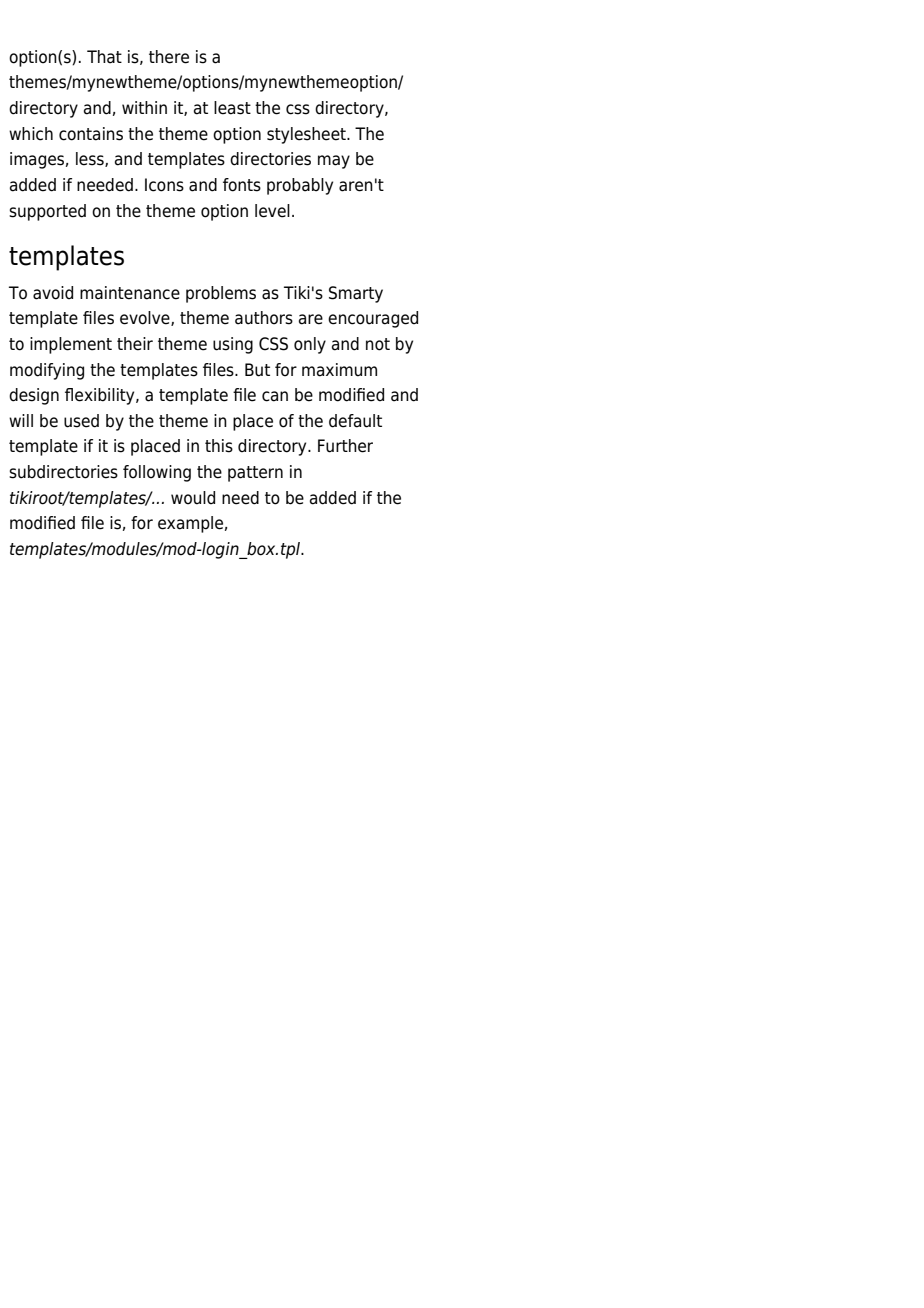  I want to click on avoid, so click(53, 293).
